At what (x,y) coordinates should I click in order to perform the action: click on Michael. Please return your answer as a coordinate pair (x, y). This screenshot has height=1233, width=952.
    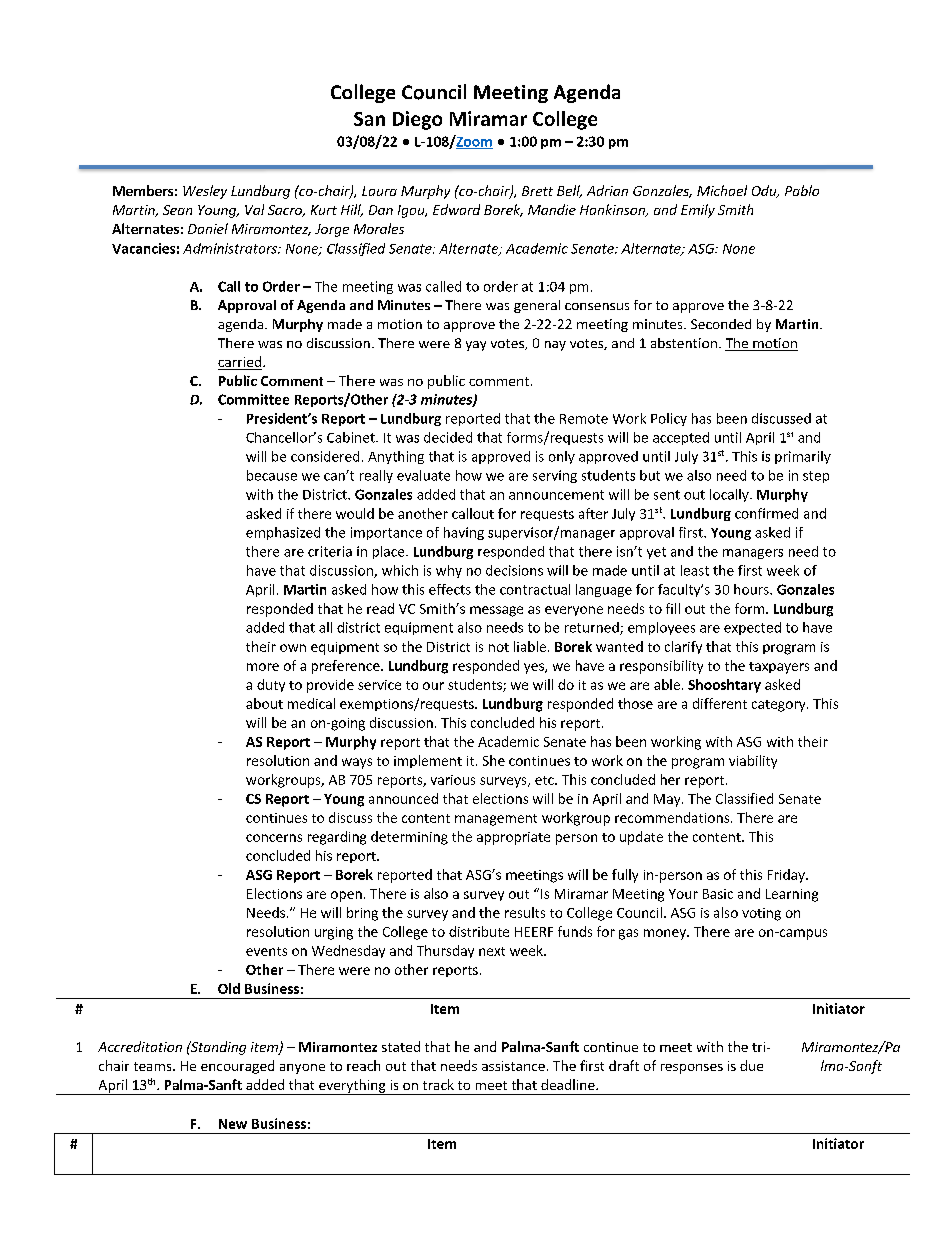
    Looking at the image, I should click on (722, 190).
